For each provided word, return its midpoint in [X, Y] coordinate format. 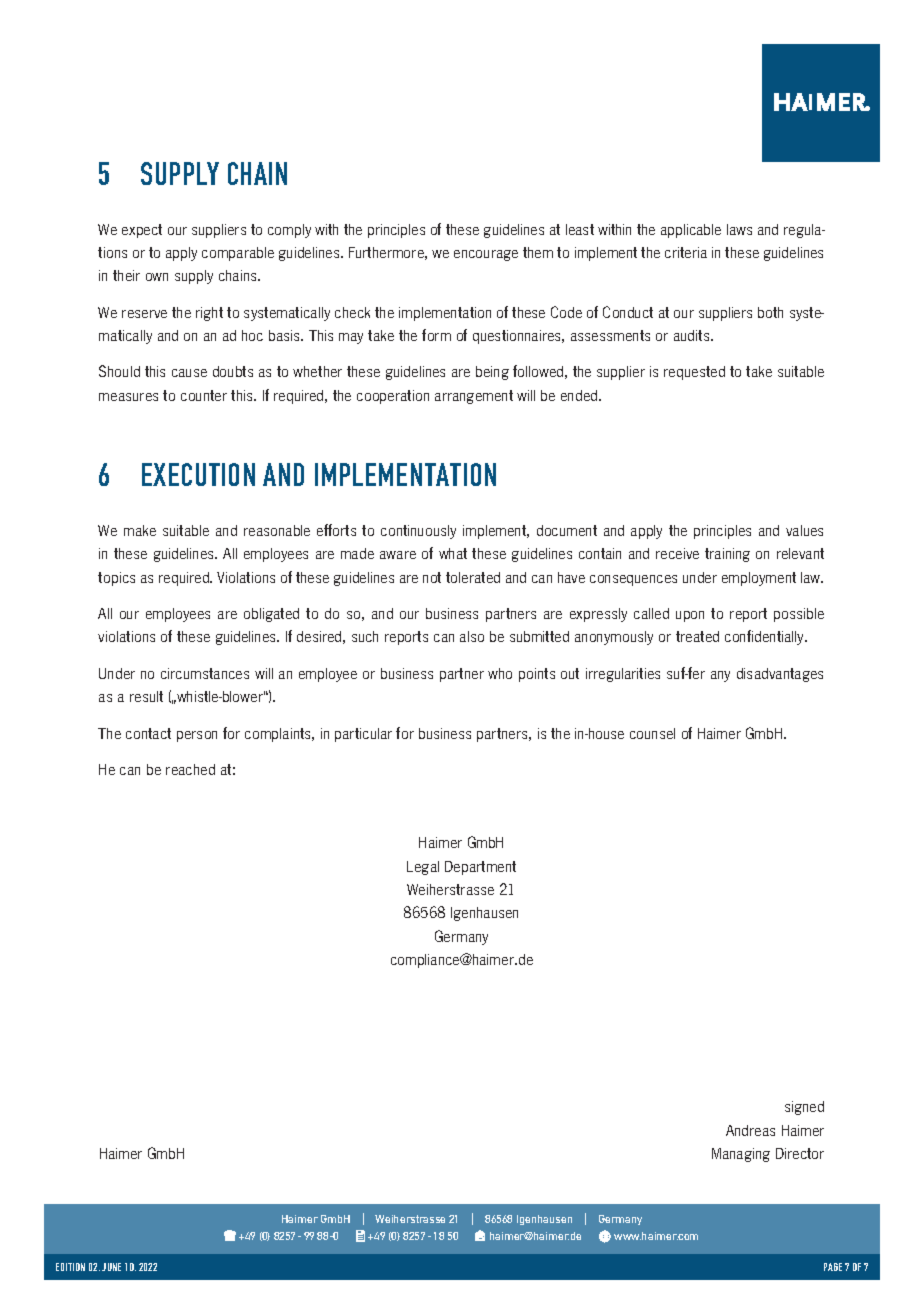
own [157, 277]
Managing [741, 1155]
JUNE [111, 1267]
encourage [486, 255]
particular [363, 735]
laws [739, 229]
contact [148, 733]
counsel [652, 733]
